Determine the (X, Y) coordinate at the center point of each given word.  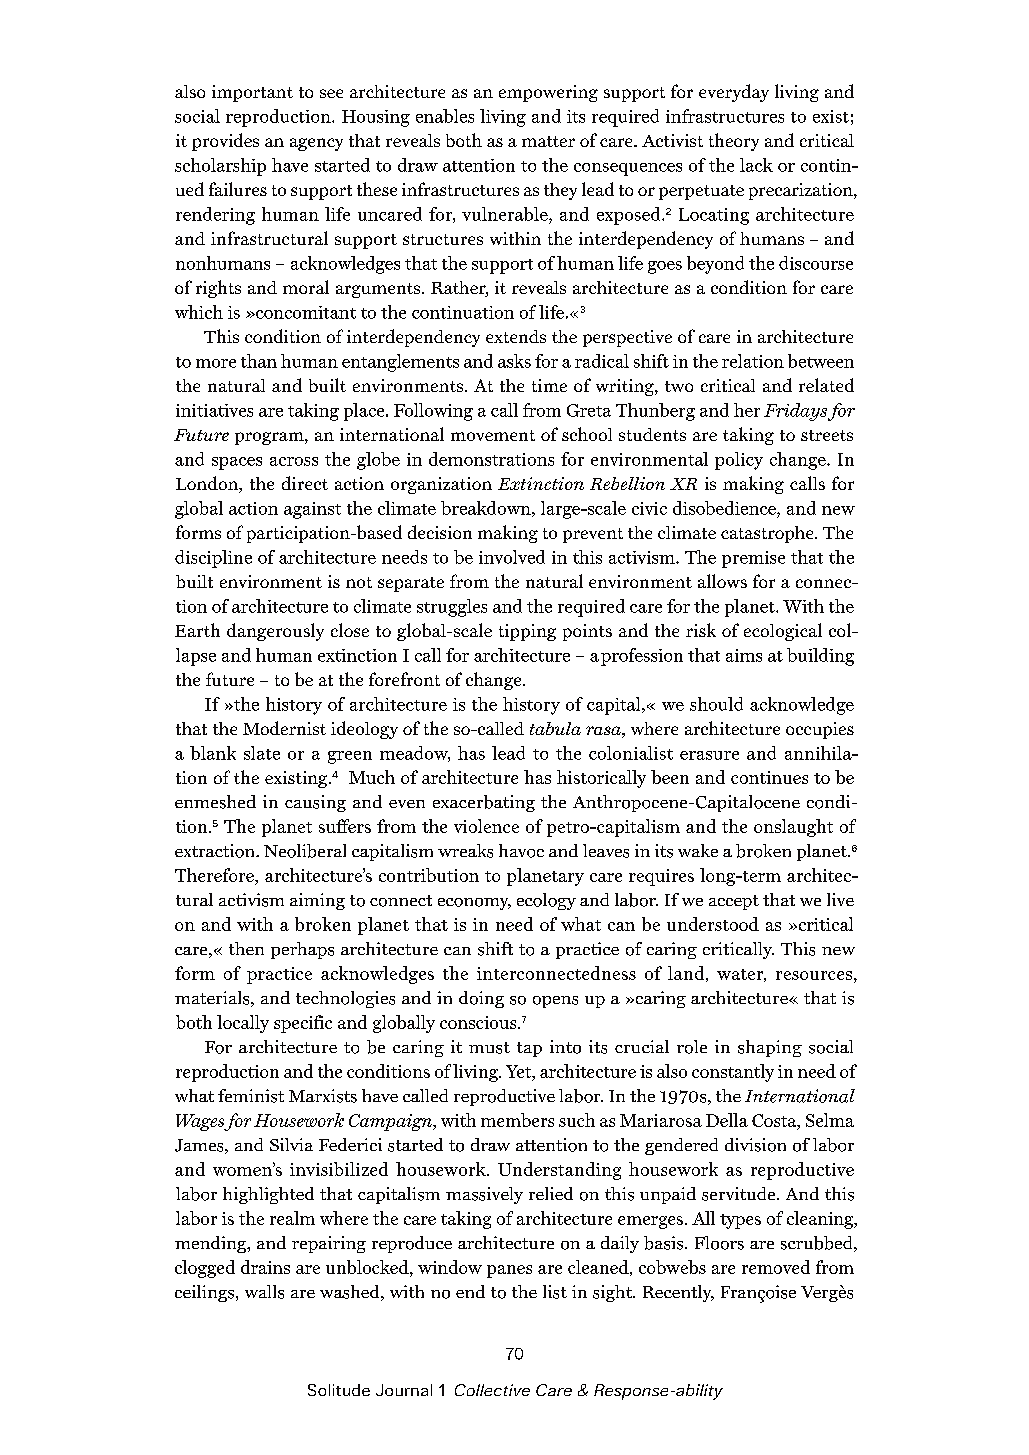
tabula (555, 728)
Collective (492, 1390)
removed (776, 1267)
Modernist (284, 728)
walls (264, 1292)
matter (548, 141)
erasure (709, 755)
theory (734, 142)
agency (316, 144)
